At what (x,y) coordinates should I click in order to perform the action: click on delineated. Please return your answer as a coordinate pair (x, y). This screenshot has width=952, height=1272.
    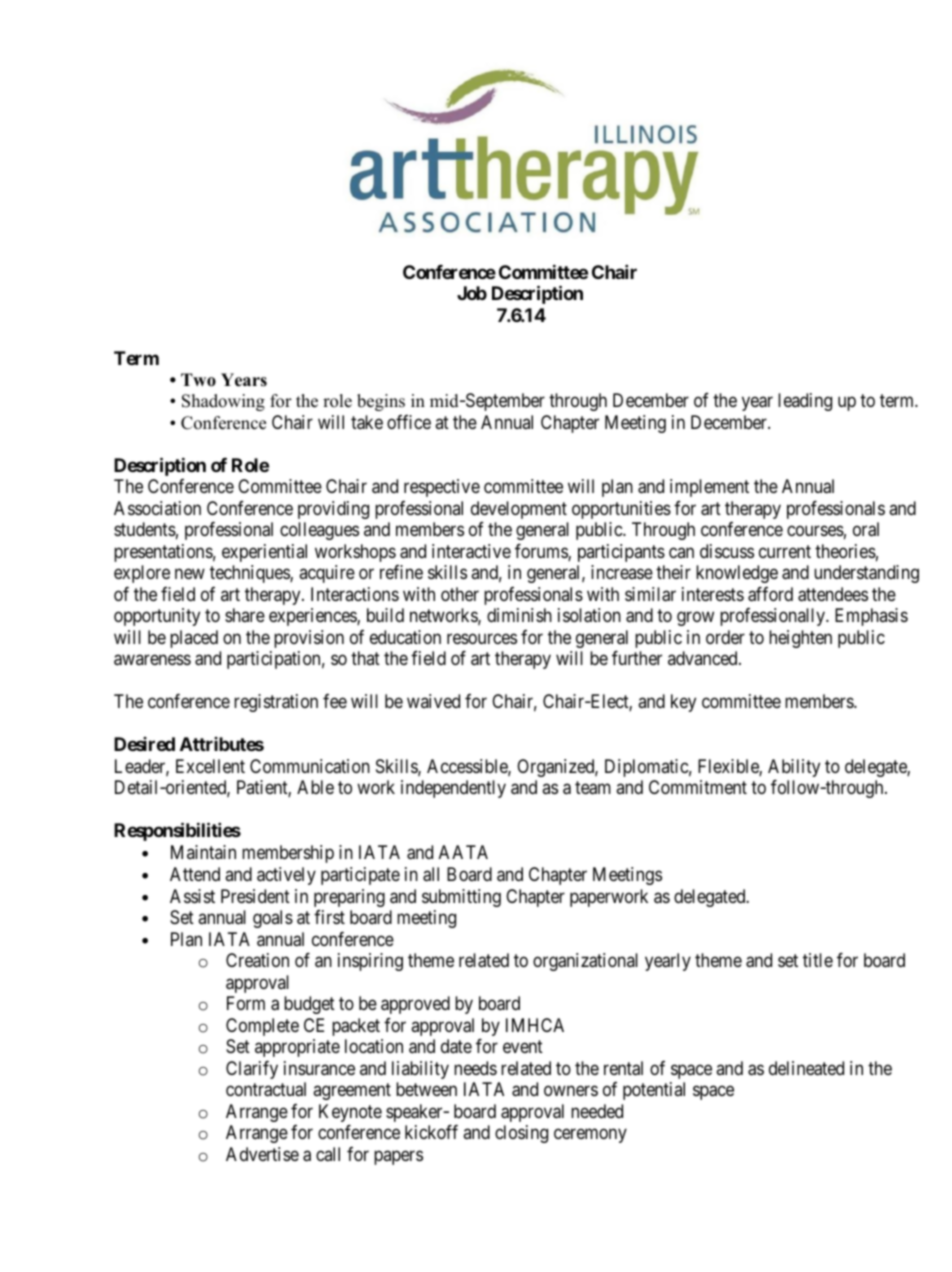
    Looking at the image, I should click on (806, 1068).
